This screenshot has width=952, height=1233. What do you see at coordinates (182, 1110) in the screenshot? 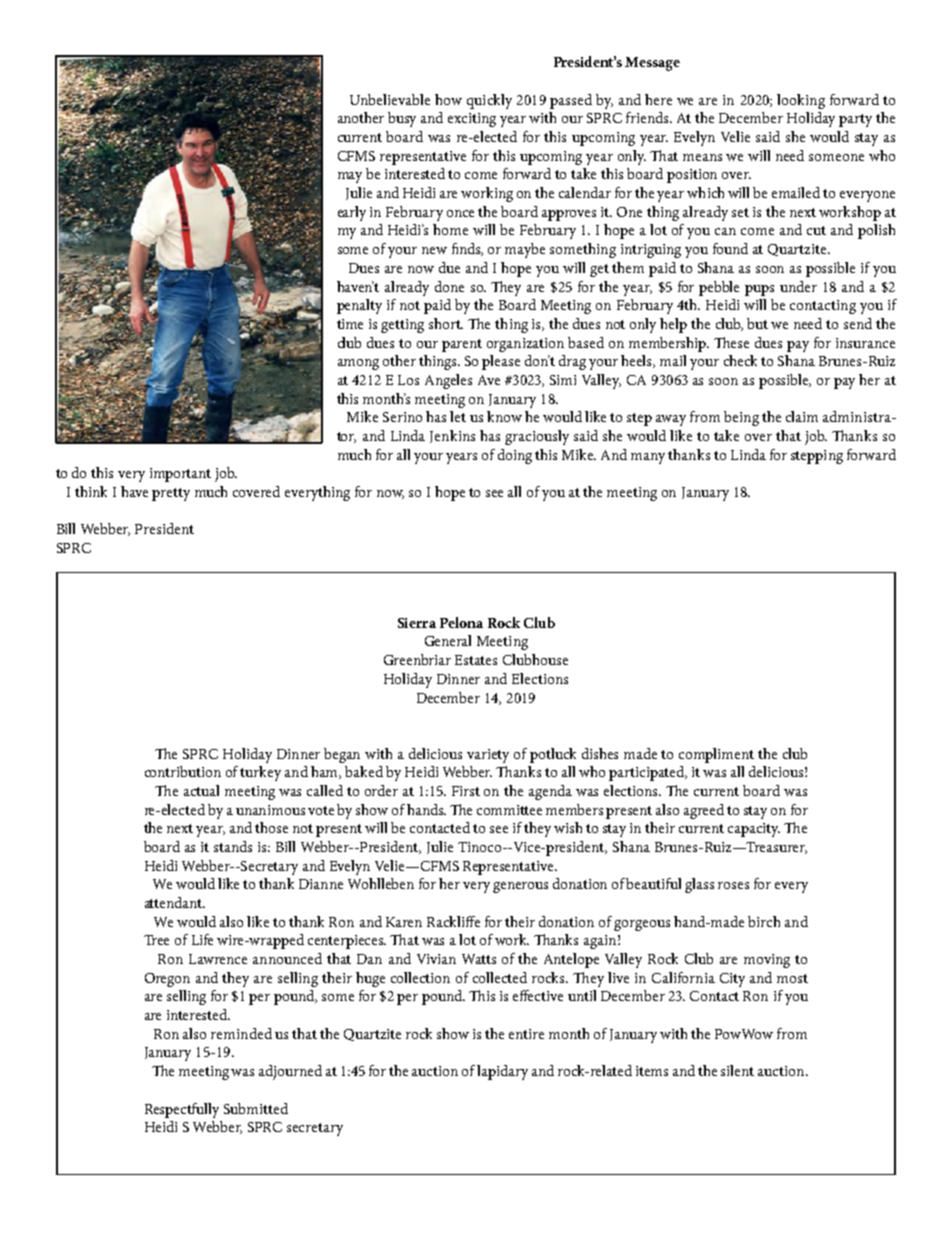
I see `Respectfully` at bounding box center [182, 1110].
